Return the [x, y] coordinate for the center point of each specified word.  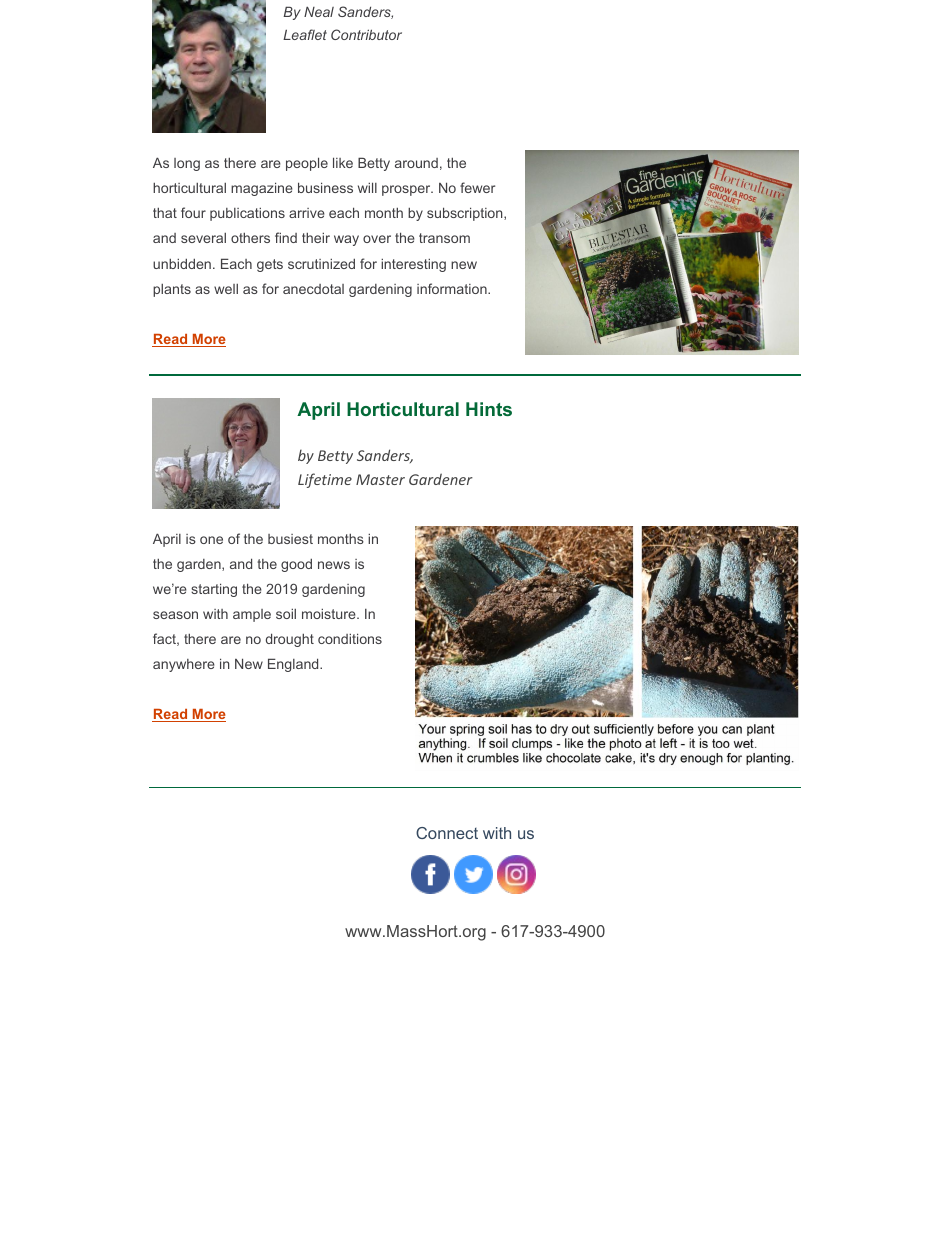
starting [214, 590]
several [203, 238]
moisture [330, 613]
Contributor [366, 34]
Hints [489, 409]
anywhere [184, 665]
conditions [350, 638]
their [316, 237]
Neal [319, 11]
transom [444, 238]
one [211, 540]
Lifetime [325, 480]
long [187, 164]
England [294, 665]
